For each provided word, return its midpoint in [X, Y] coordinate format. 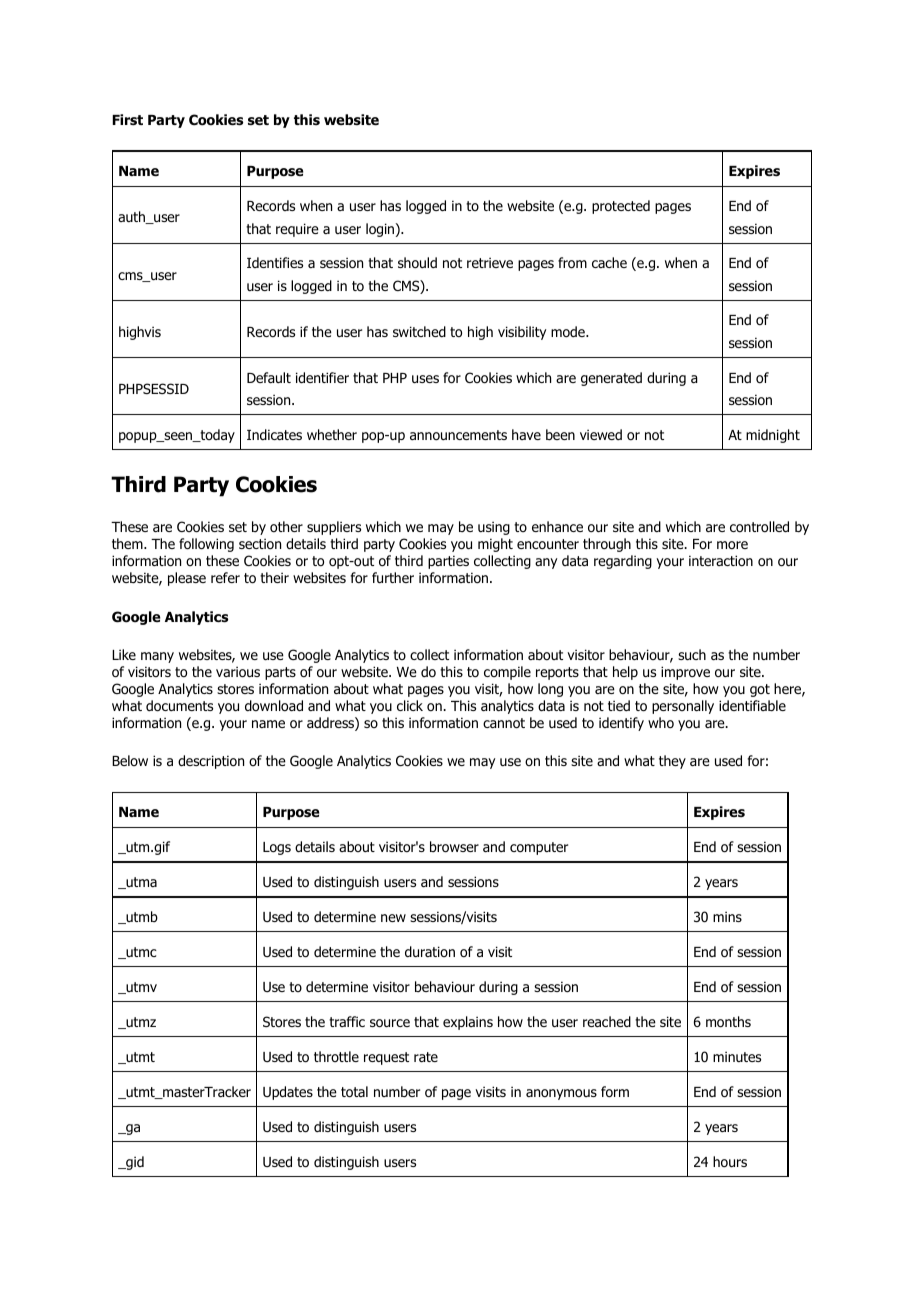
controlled [759, 526]
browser [454, 847]
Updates [288, 1093]
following [206, 545]
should [417, 263]
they [672, 762]
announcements [458, 435]
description [211, 762]
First [127, 120]
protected [621, 207]
